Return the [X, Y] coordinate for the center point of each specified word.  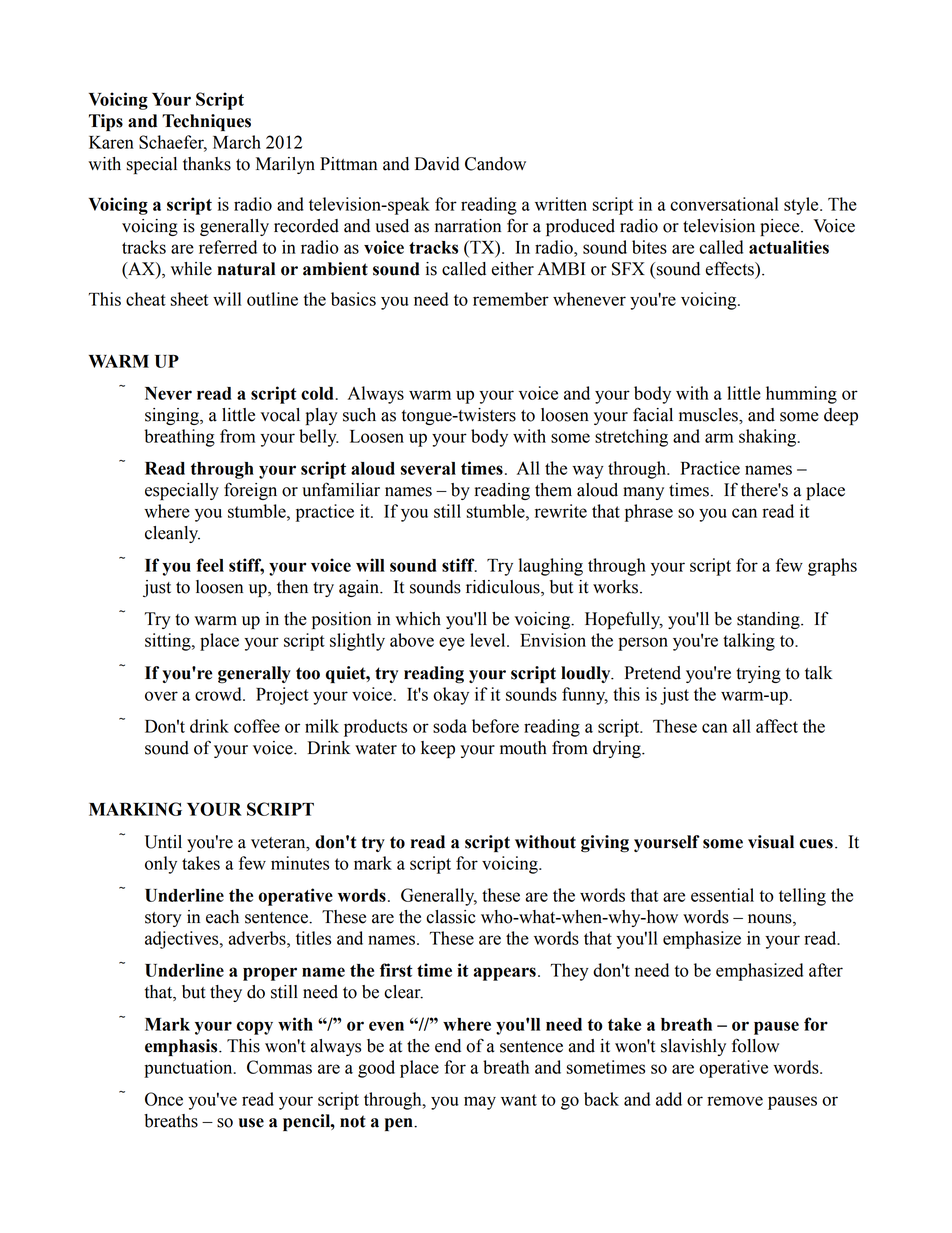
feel [210, 565]
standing [769, 620]
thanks [207, 164]
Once [164, 1099]
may [480, 1103]
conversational [724, 204]
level [489, 640]
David [437, 164]
